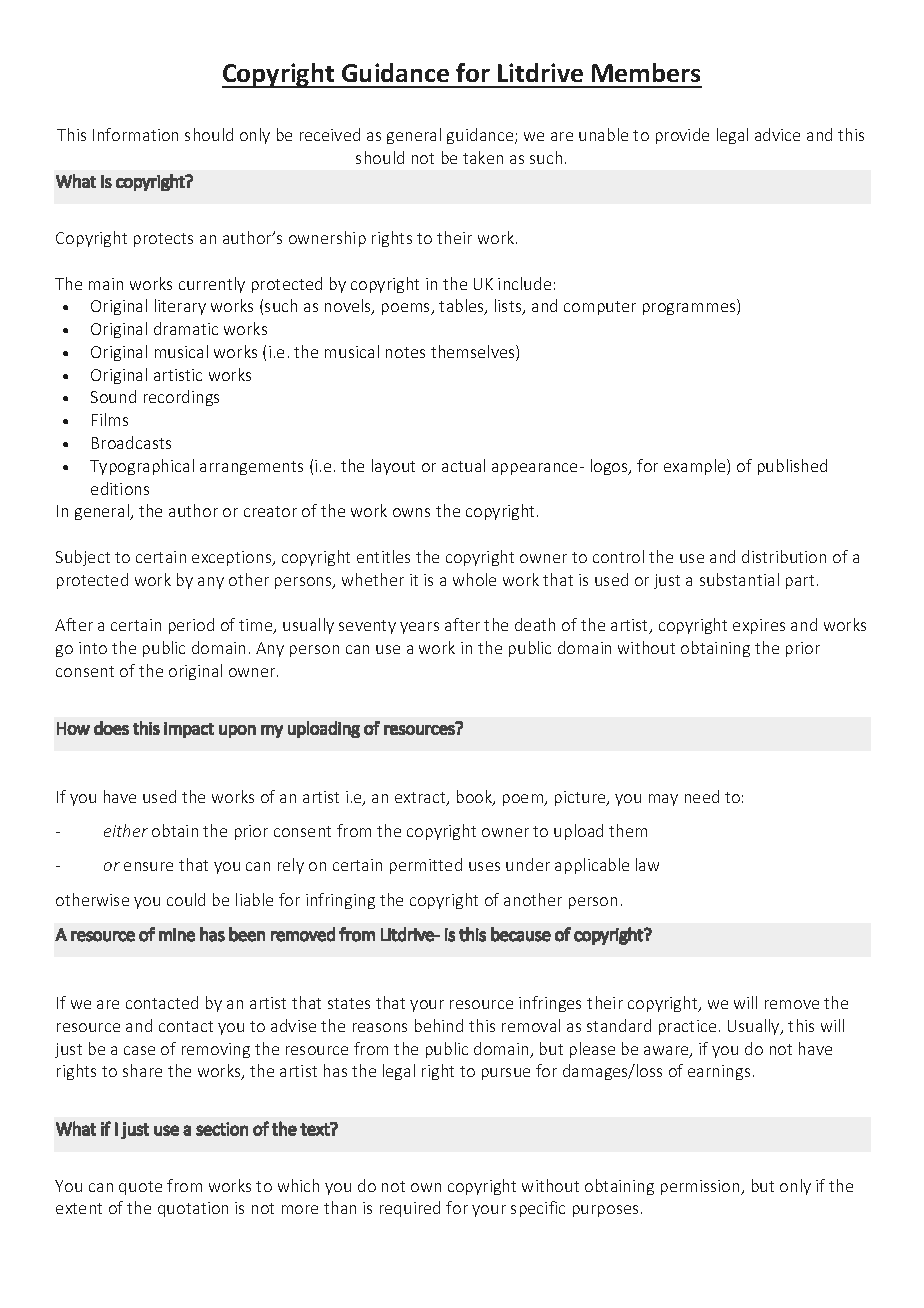  What do you see at coordinates (682, 136) in the screenshot?
I see `provide` at bounding box center [682, 136].
